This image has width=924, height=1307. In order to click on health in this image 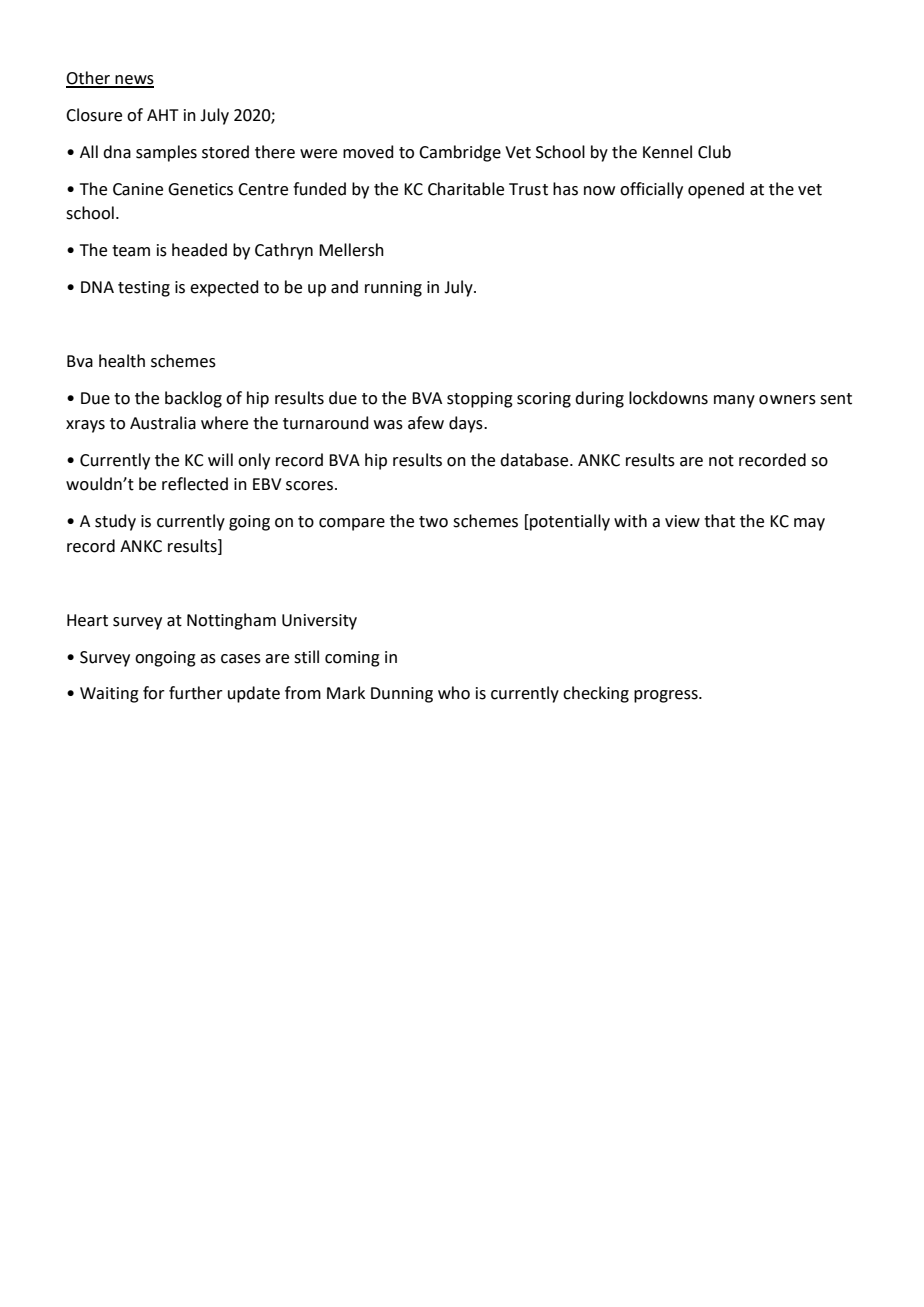, I will do `click(122, 361)`.
